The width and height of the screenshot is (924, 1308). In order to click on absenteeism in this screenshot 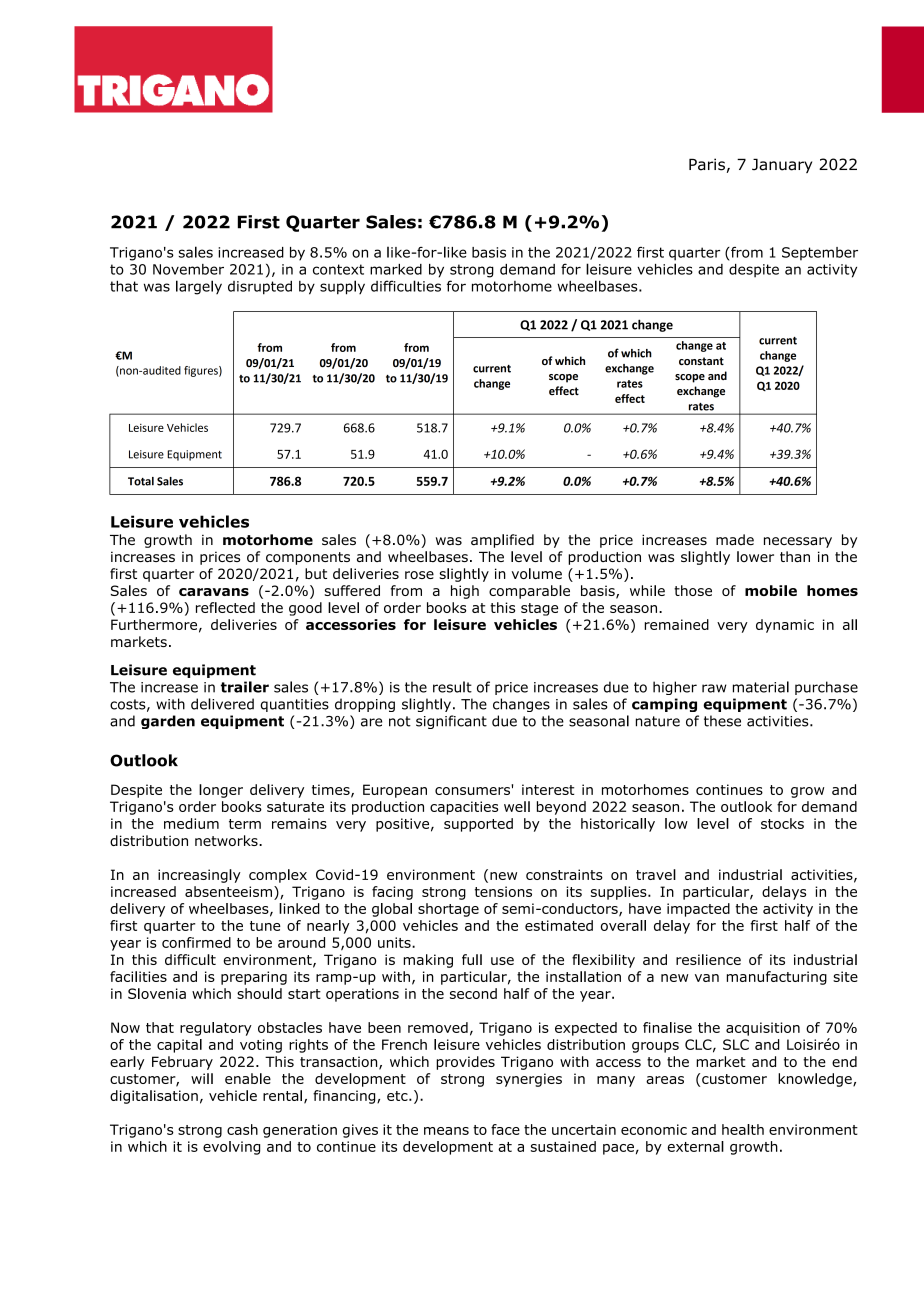, I will do `click(228, 891)`.
